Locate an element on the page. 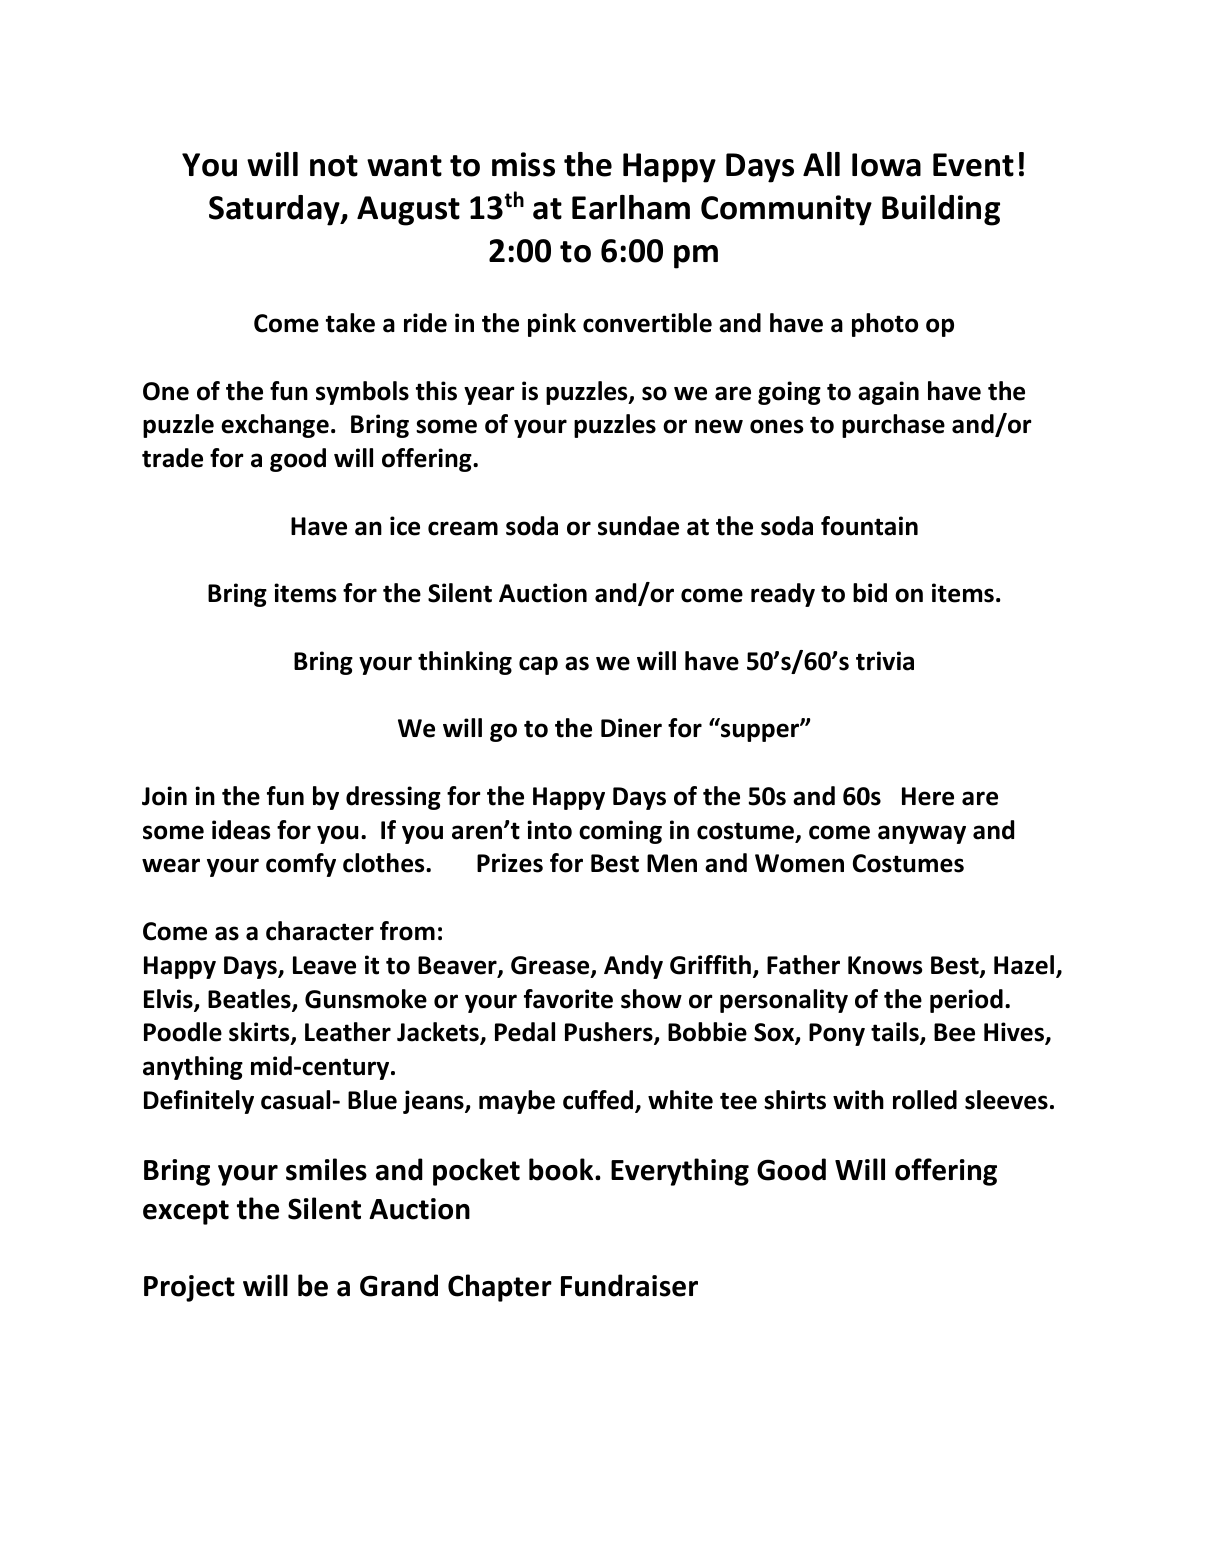 The height and width of the document is (1565, 1209). exchange is located at coordinates (275, 426).
